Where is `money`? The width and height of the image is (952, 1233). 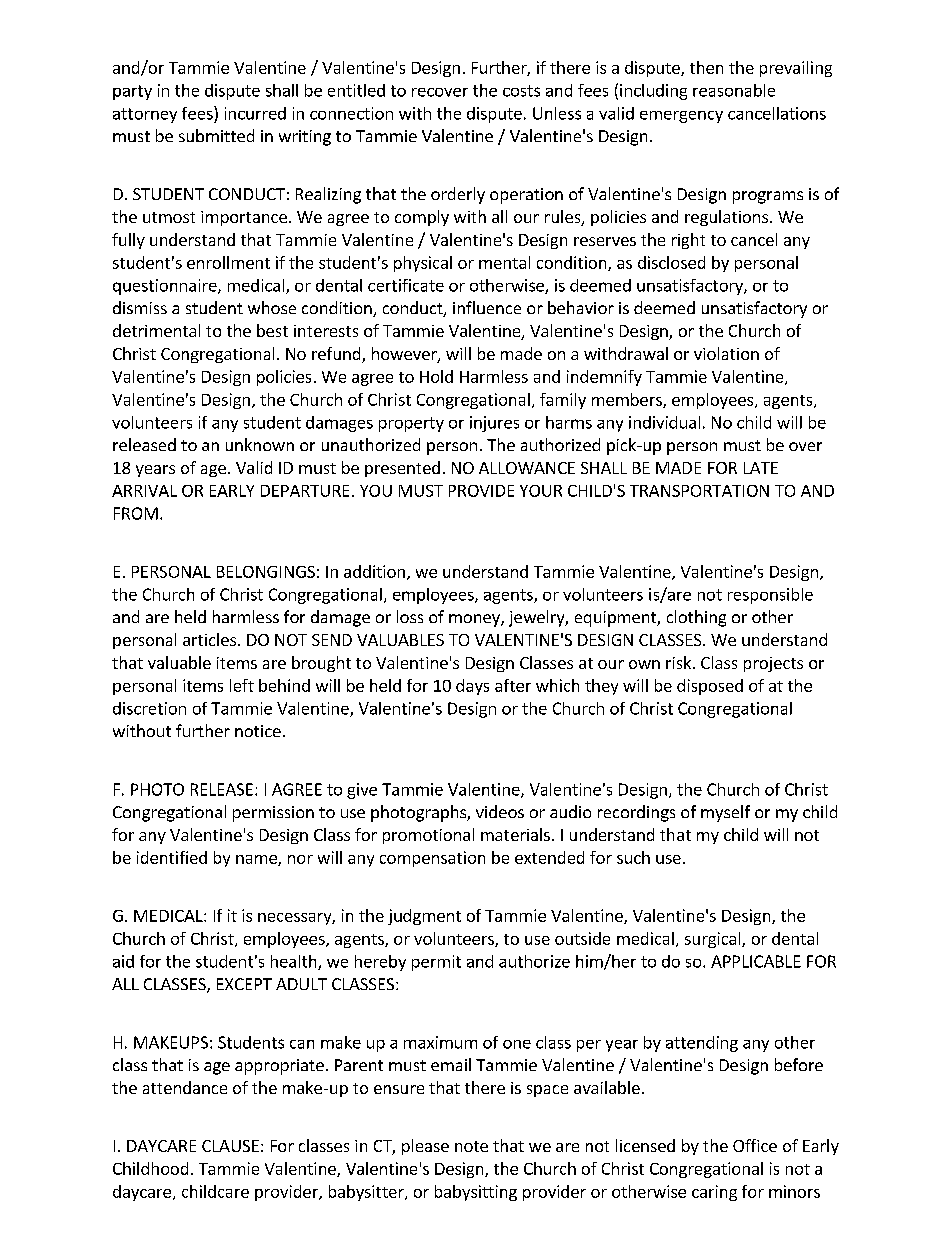
money is located at coordinates (475, 620).
